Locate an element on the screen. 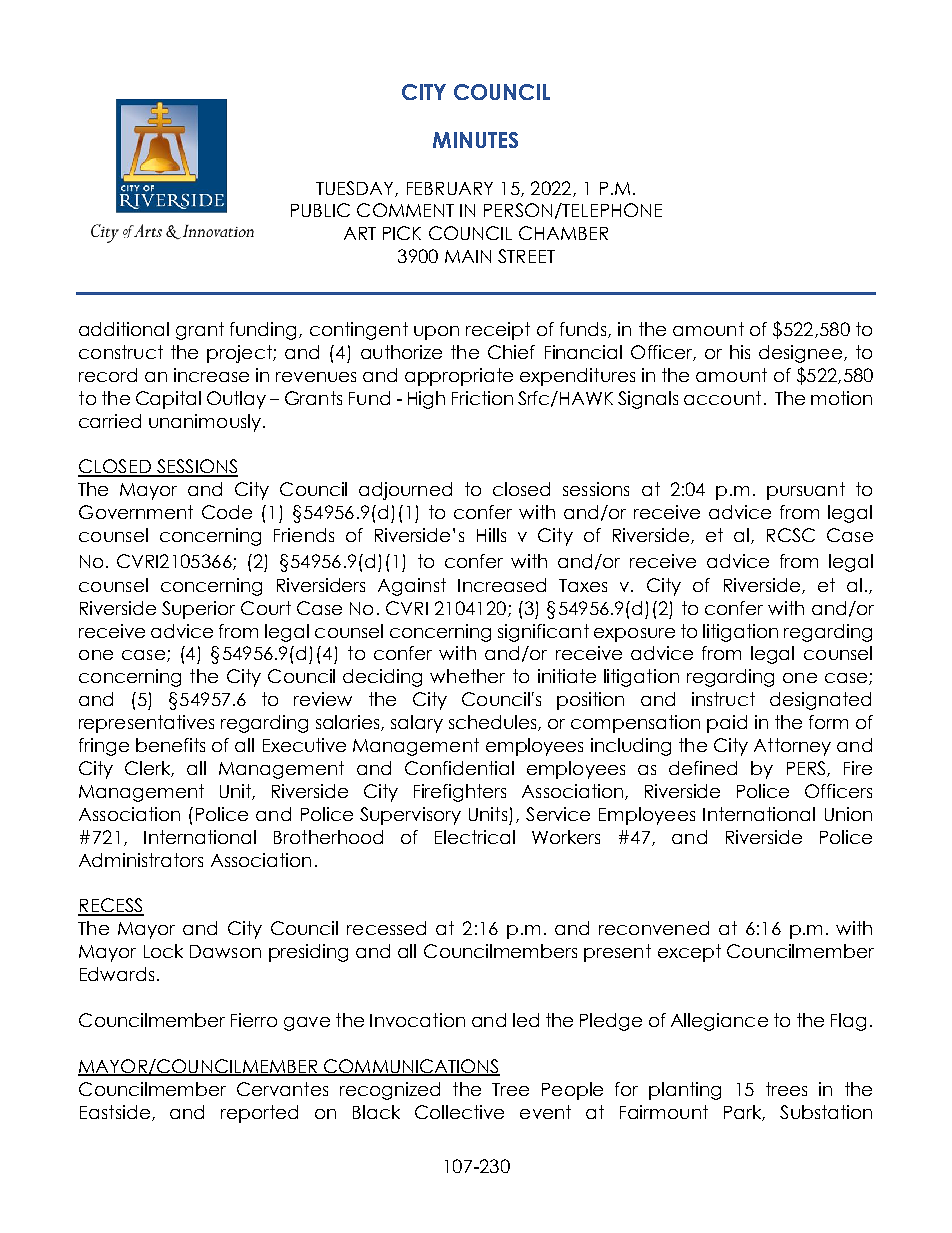  pursuant is located at coordinates (806, 491).
